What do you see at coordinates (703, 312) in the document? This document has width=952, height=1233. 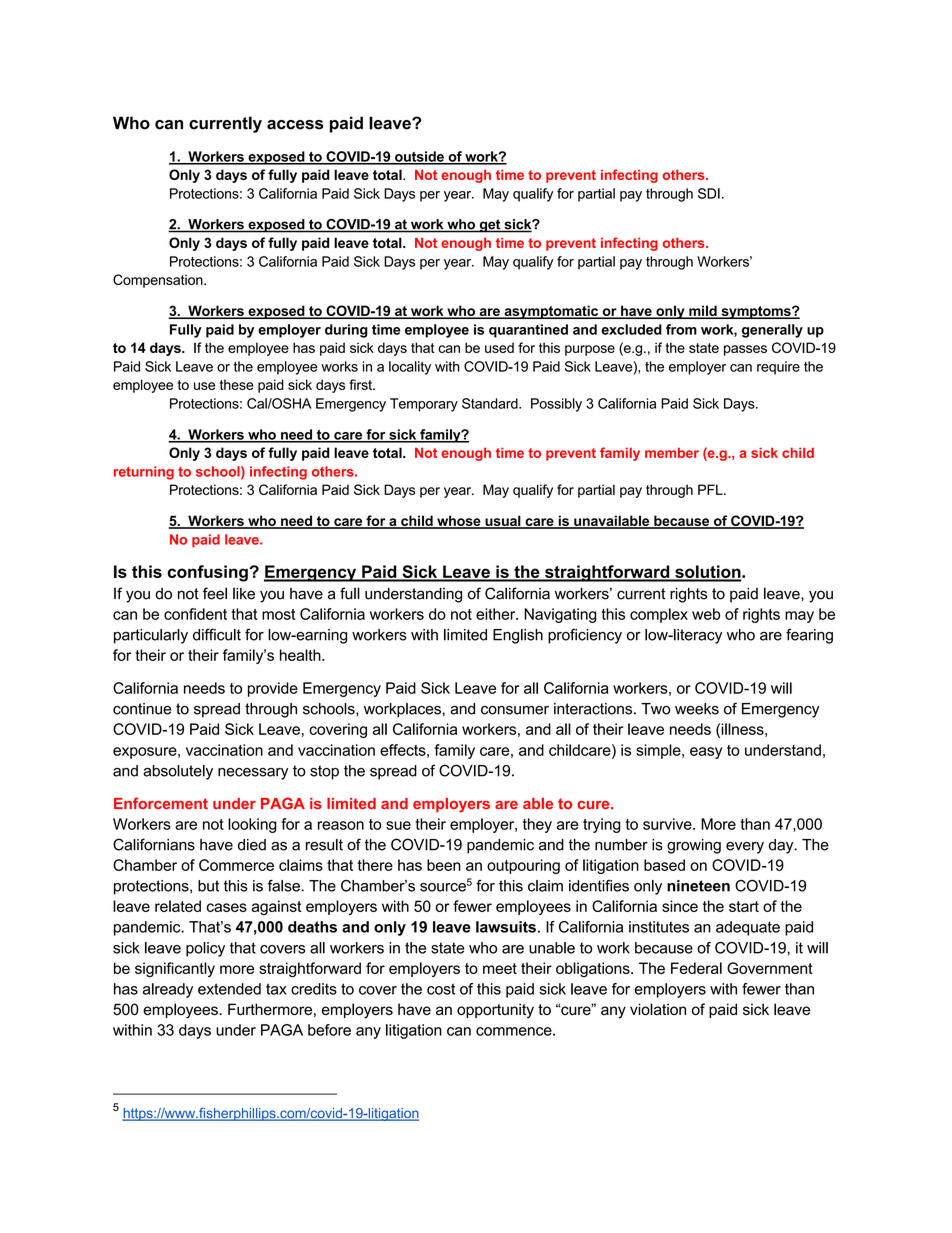 I see `mild` at bounding box center [703, 312].
